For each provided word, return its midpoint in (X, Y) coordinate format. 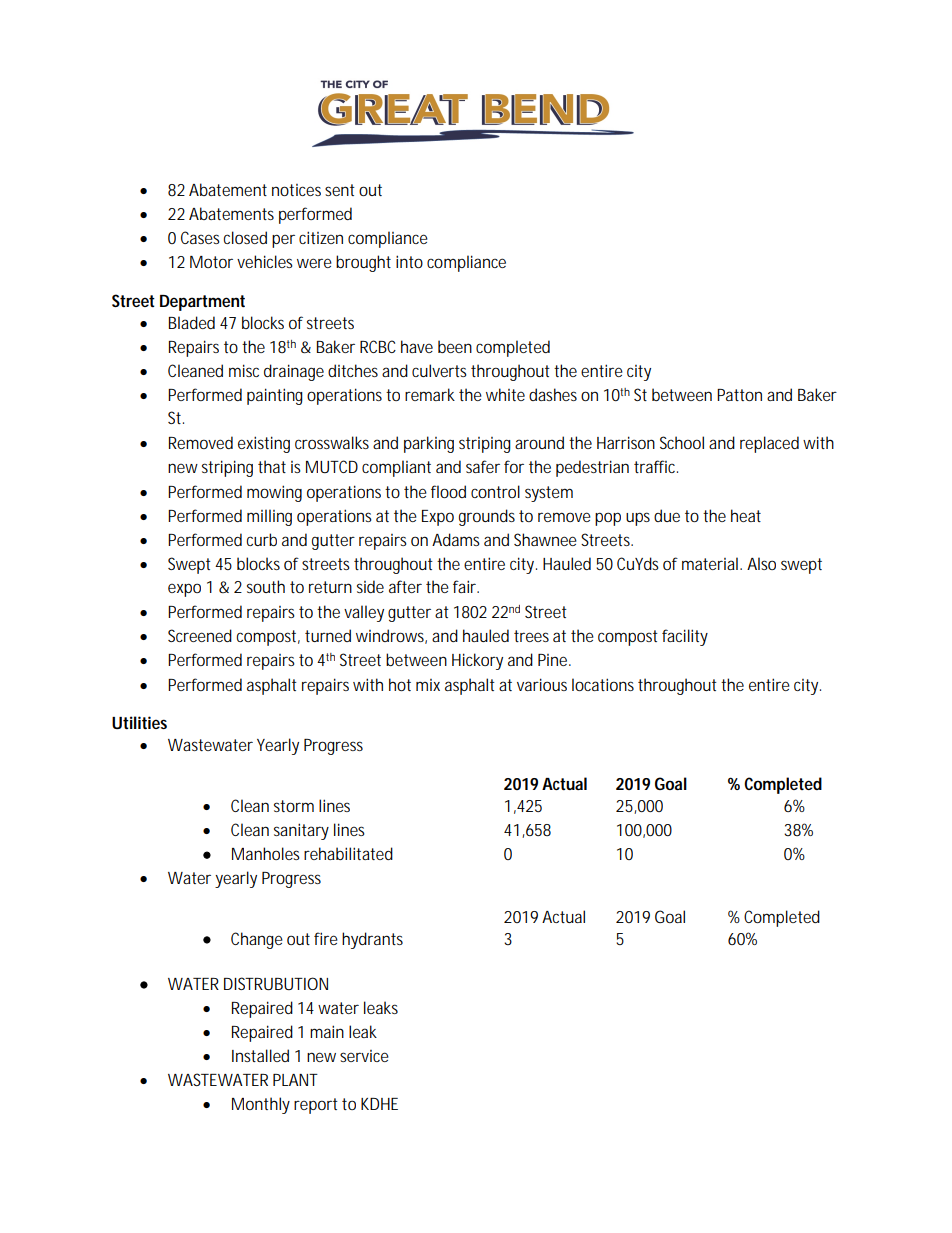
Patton (739, 395)
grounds (487, 517)
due (667, 515)
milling (269, 517)
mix (428, 685)
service (364, 1056)
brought (363, 263)
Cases (200, 237)
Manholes (266, 853)
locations (603, 684)
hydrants (372, 940)
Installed (260, 1055)
